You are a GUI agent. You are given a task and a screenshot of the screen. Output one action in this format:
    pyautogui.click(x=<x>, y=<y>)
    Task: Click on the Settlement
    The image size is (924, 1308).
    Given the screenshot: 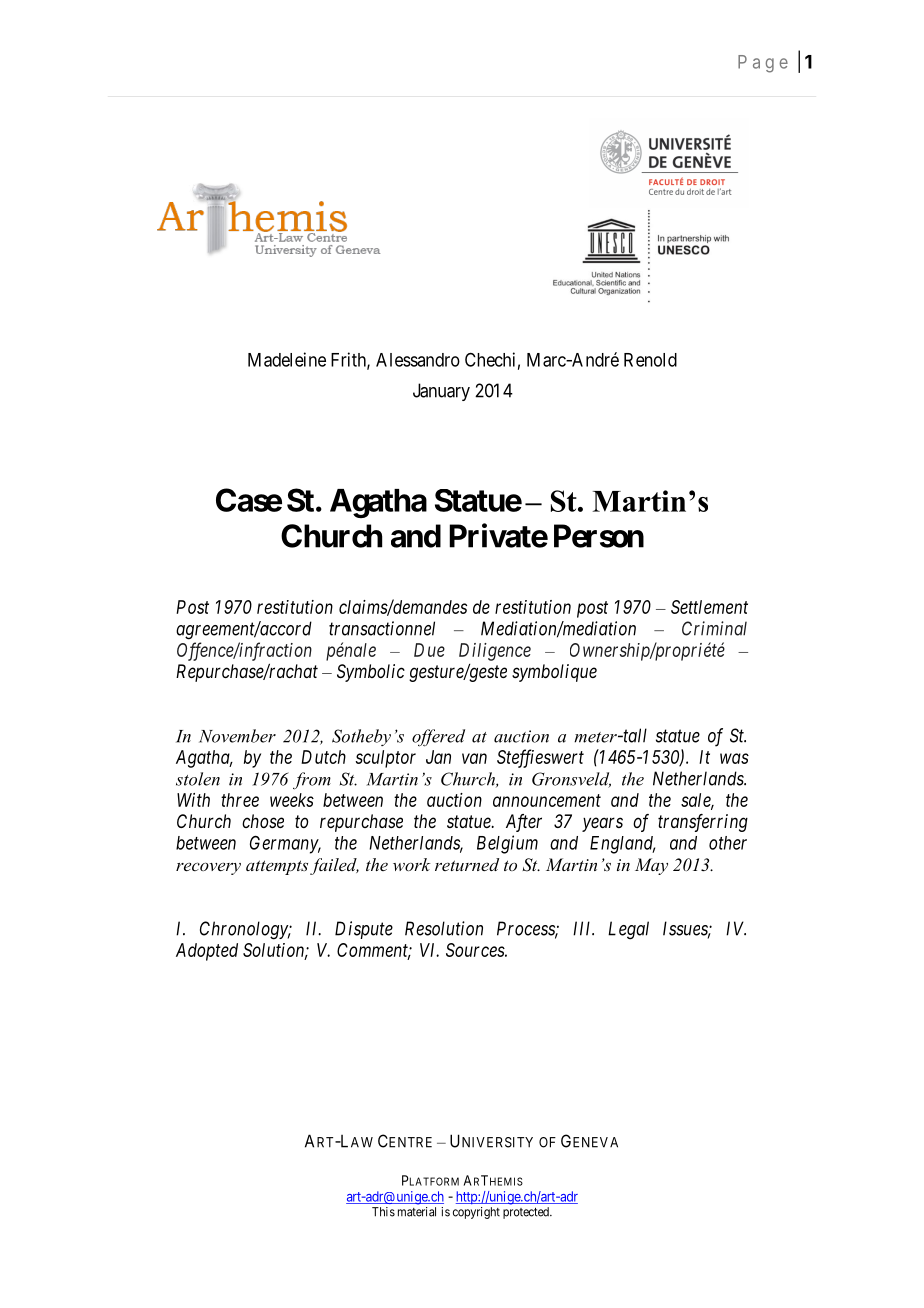 What is the action you would take?
    pyautogui.click(x=709, y=607)
